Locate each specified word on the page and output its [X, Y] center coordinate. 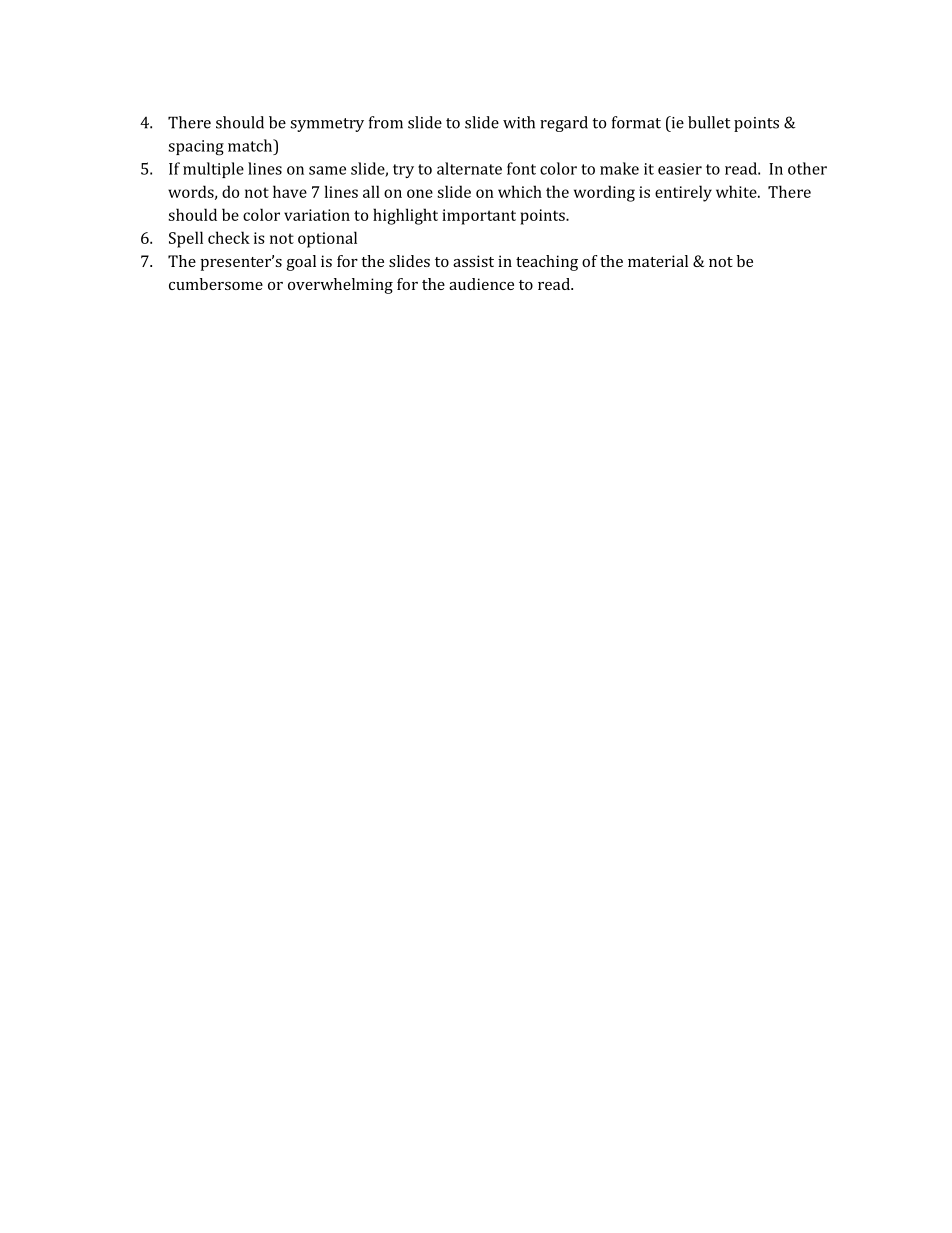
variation [317, 215]
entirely [683, 193]
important [479, 217]
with [519, 122]
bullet [709, 122]
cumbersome [216, 284]
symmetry [327, 125]
